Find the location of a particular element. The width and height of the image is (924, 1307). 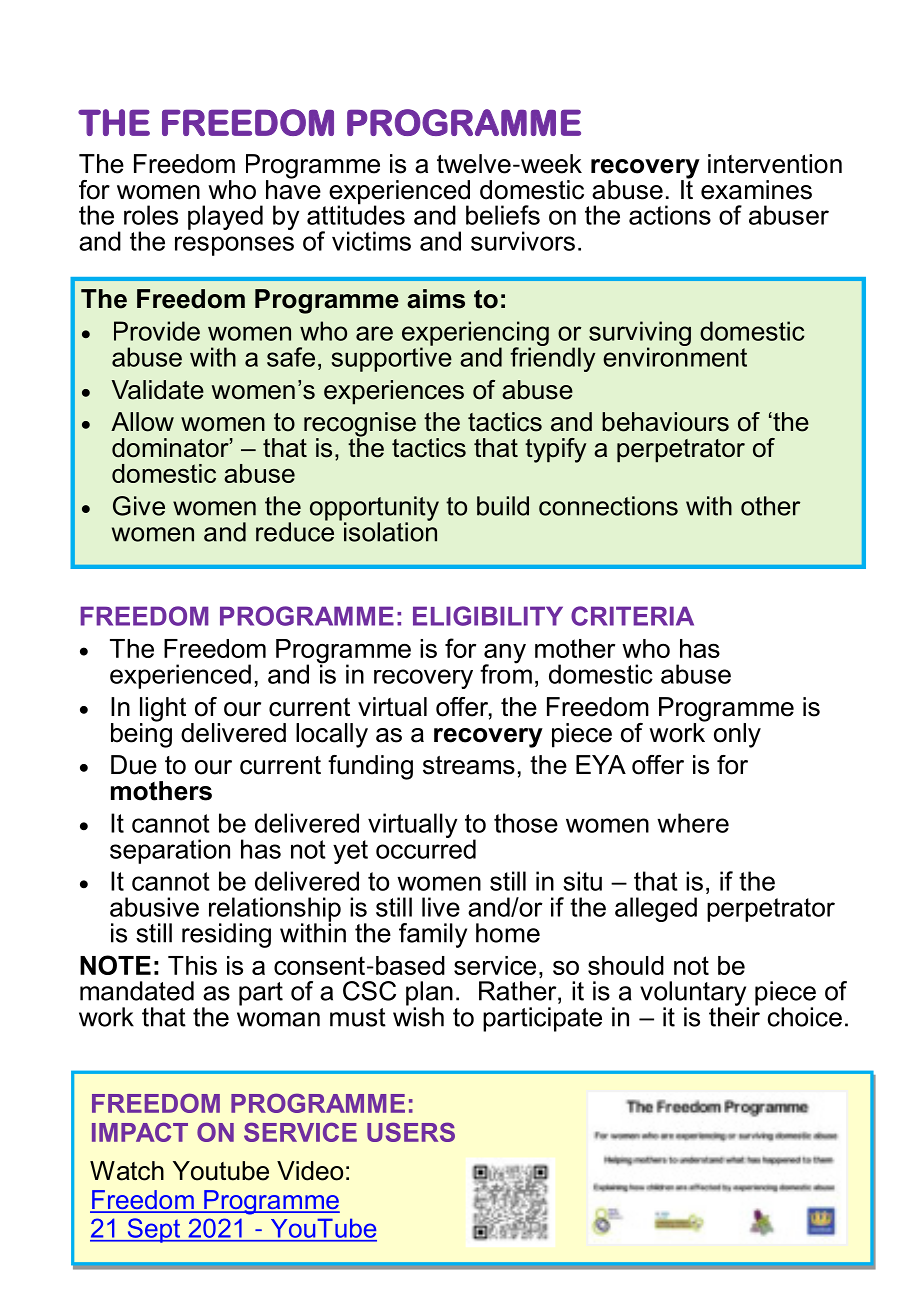

USERS is located at coordinates (411, 1132).
